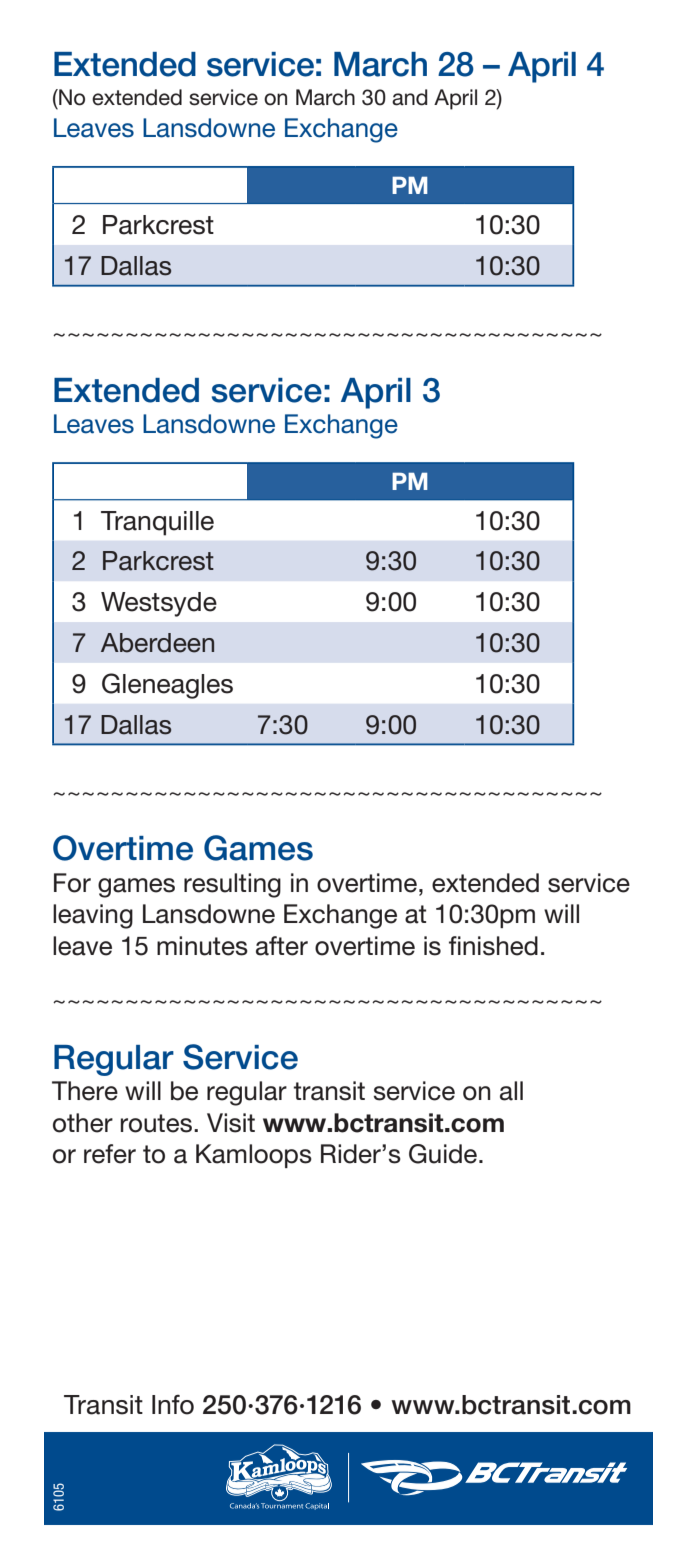 Image resolution: width=696 pixels, height=1568 pixels. I want to click on finished, so click(493, 946).
